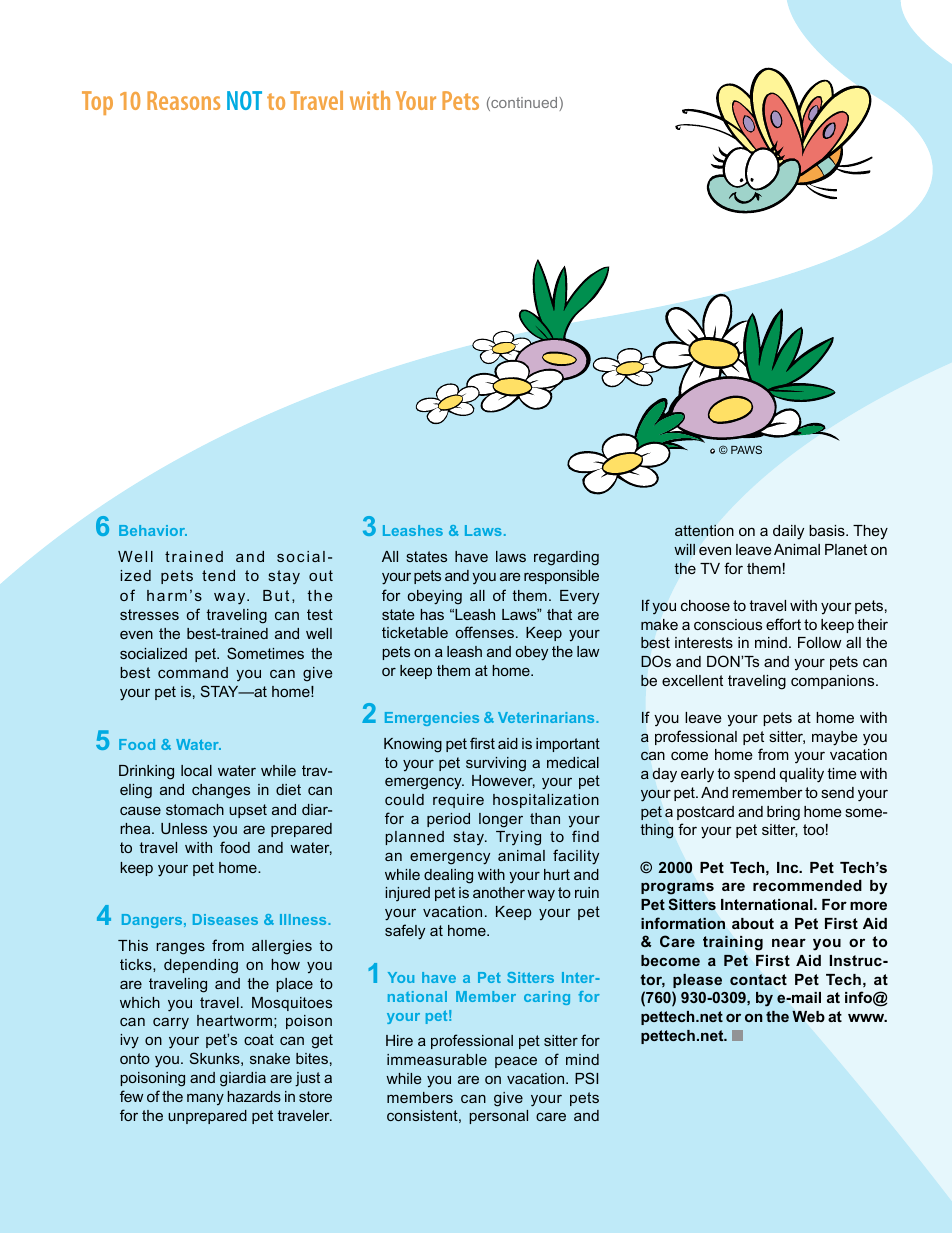  Describe the element at coordinates (149, 614) in the image. I see `stresses` at that location.
